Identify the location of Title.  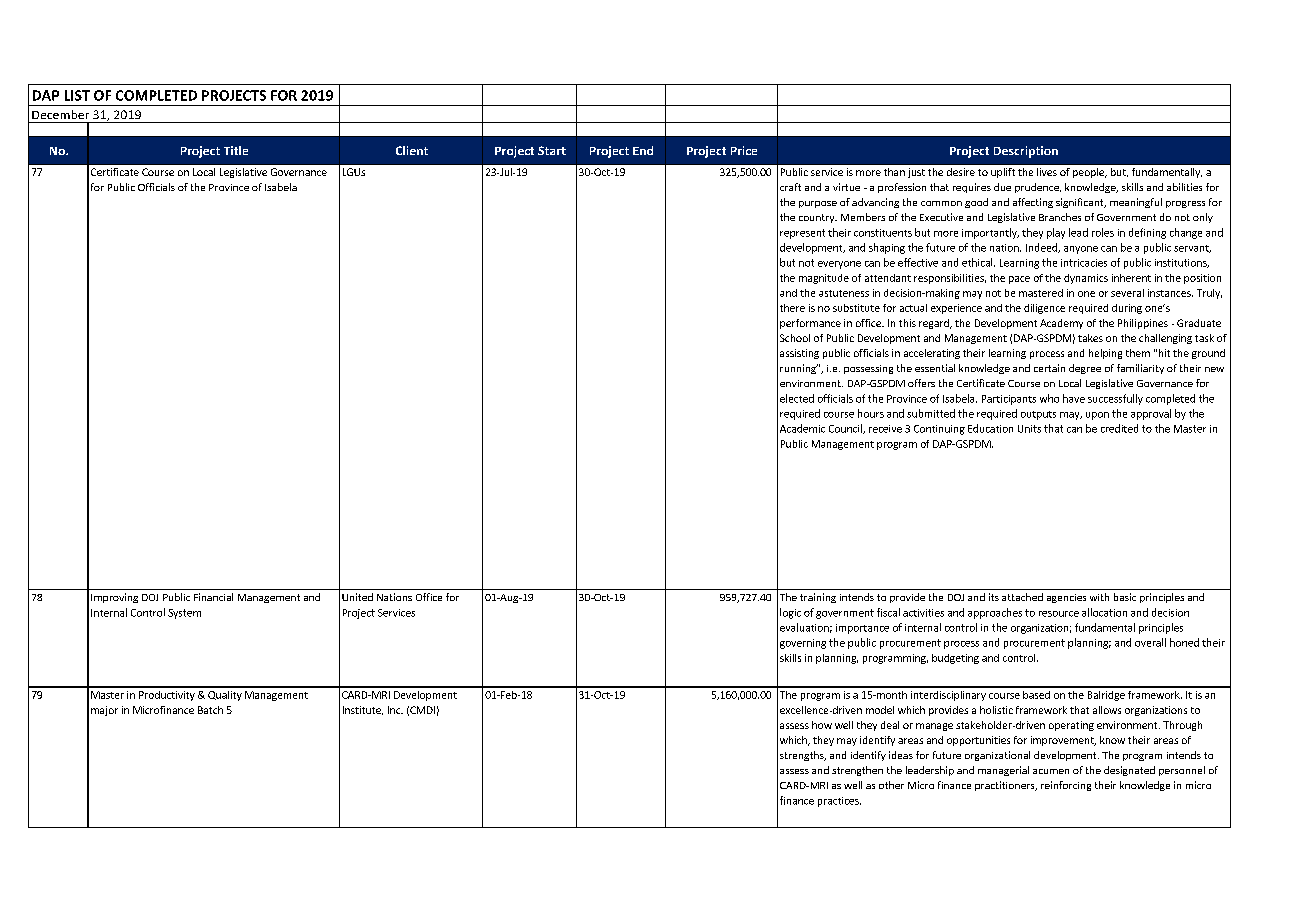
(236, 150).
